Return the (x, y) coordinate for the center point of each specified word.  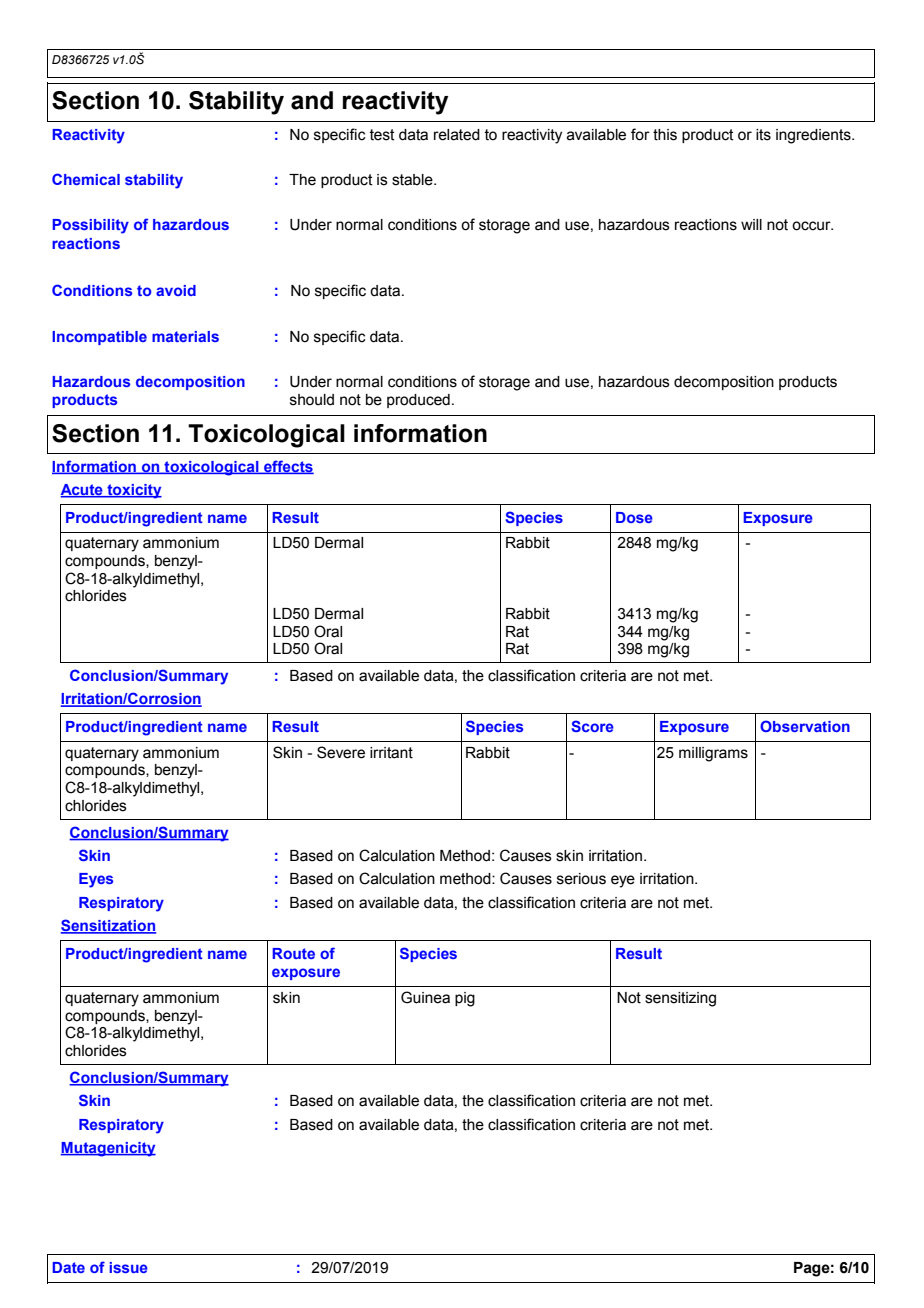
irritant (391, 753)
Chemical (86, 179)
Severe (341, 752)
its (763, 135)
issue (128, 1267)
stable (413, 180)
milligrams (713, 754)
